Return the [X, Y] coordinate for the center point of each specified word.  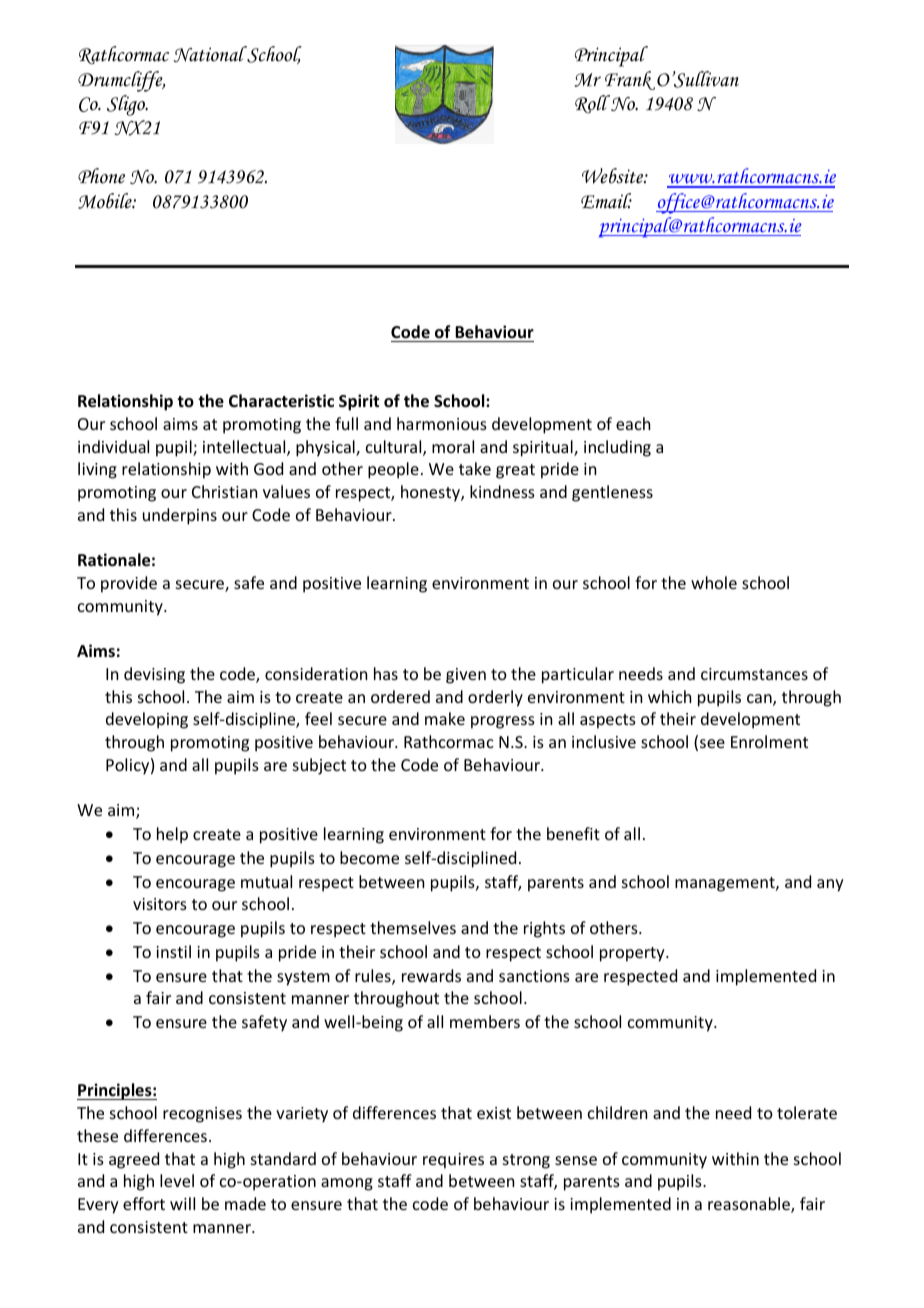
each [633, 423]
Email [606, 201]
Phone [101, 176]
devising [154, 675]
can [760, 700]
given [466, 676]
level [177, 1180]
